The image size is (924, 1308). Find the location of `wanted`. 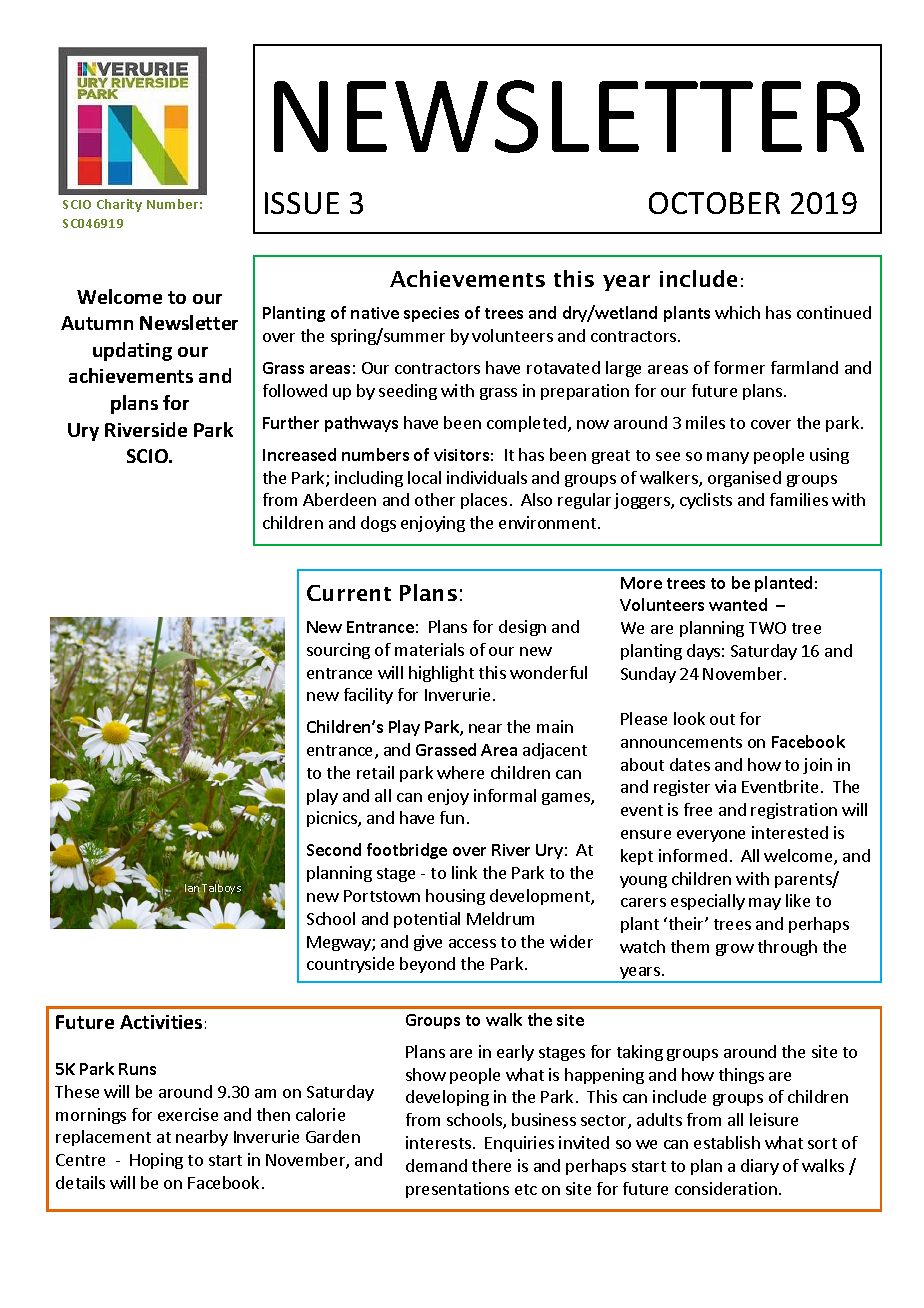

wanted is located at coordinates (738, 604).
